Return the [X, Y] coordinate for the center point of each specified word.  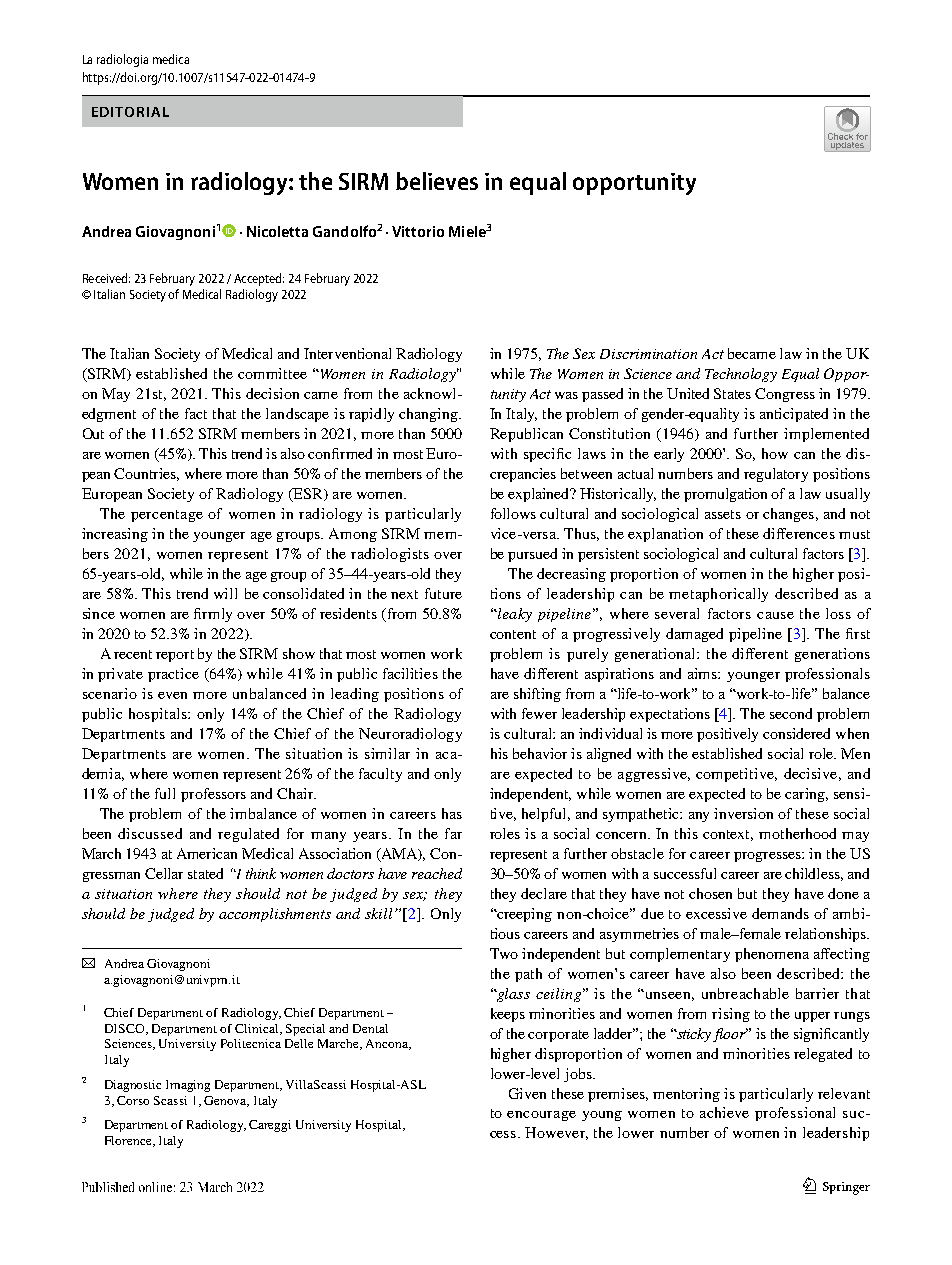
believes [437, 181]
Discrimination [648, 354]
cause [775, 615]
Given [527, 1093]
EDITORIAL [130, 112]
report [175, 656]
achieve [724, 1112]
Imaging [188, 1086]
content [513, 634]
